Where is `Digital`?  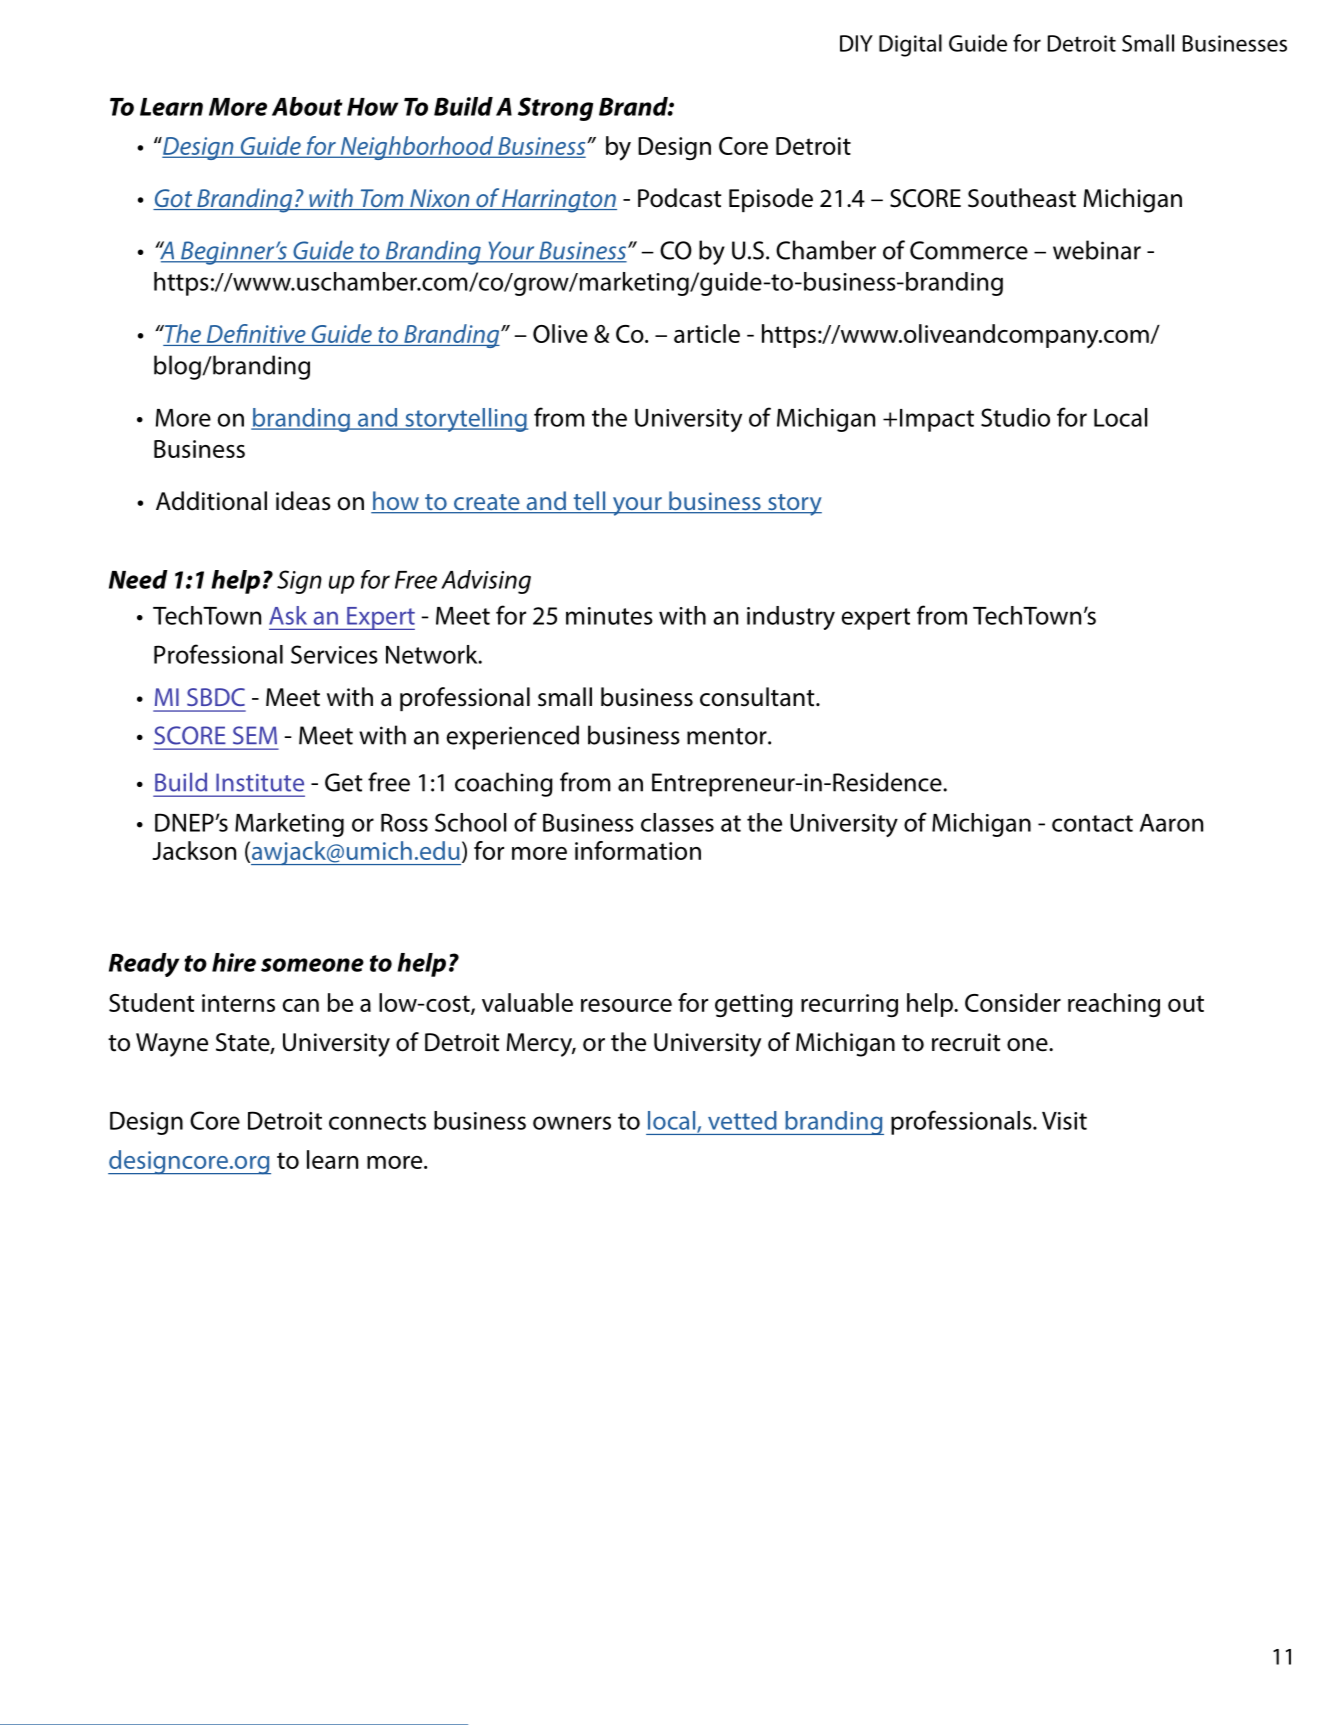
Digital is located at coordinates (910, 45).
